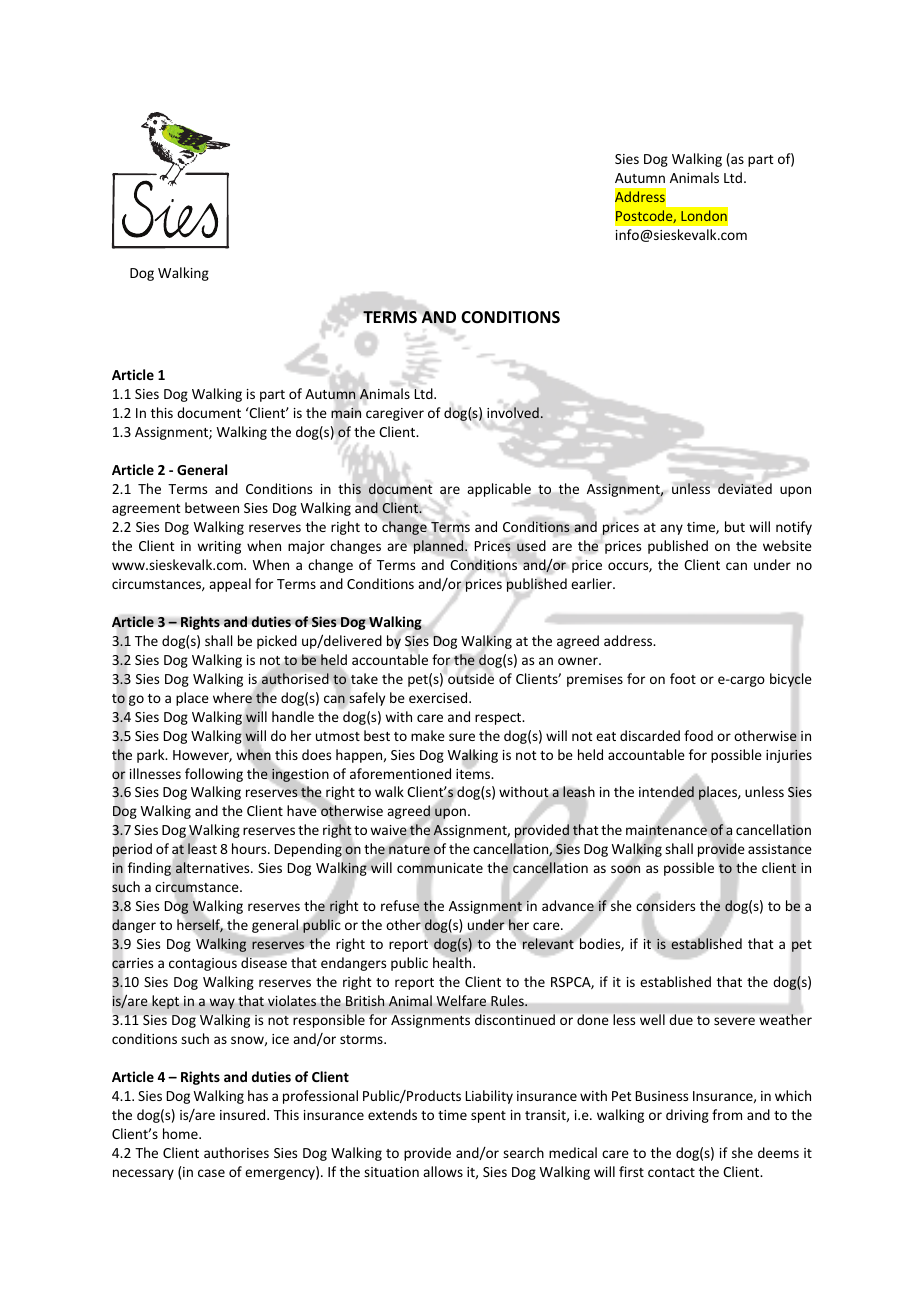 Image resolution: width=924 pixels, height=1308 pixels. Describe the element at coordinates (745, 488) in the screenshot. I see `deviated` at that location.
